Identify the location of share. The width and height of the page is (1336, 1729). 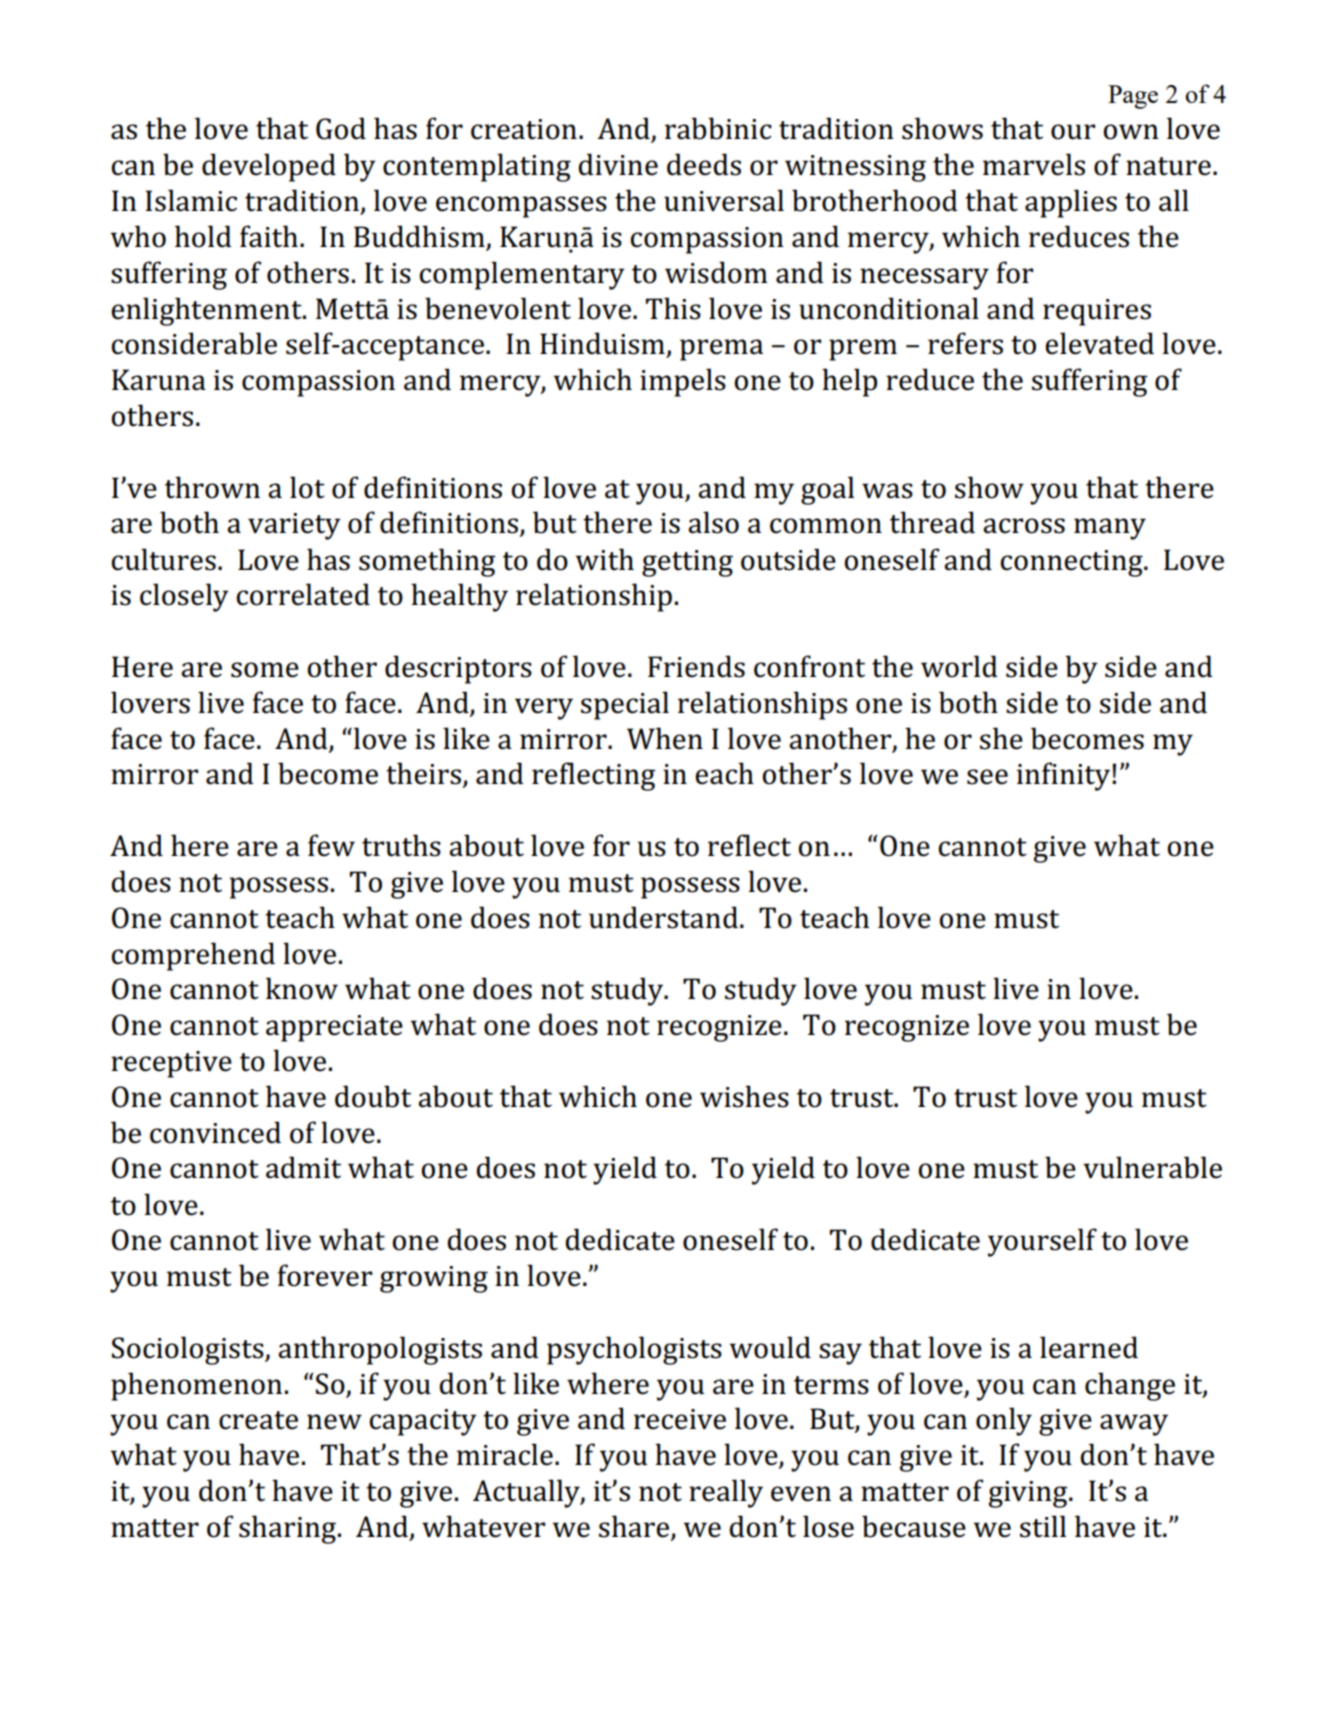
(634, 1526).
